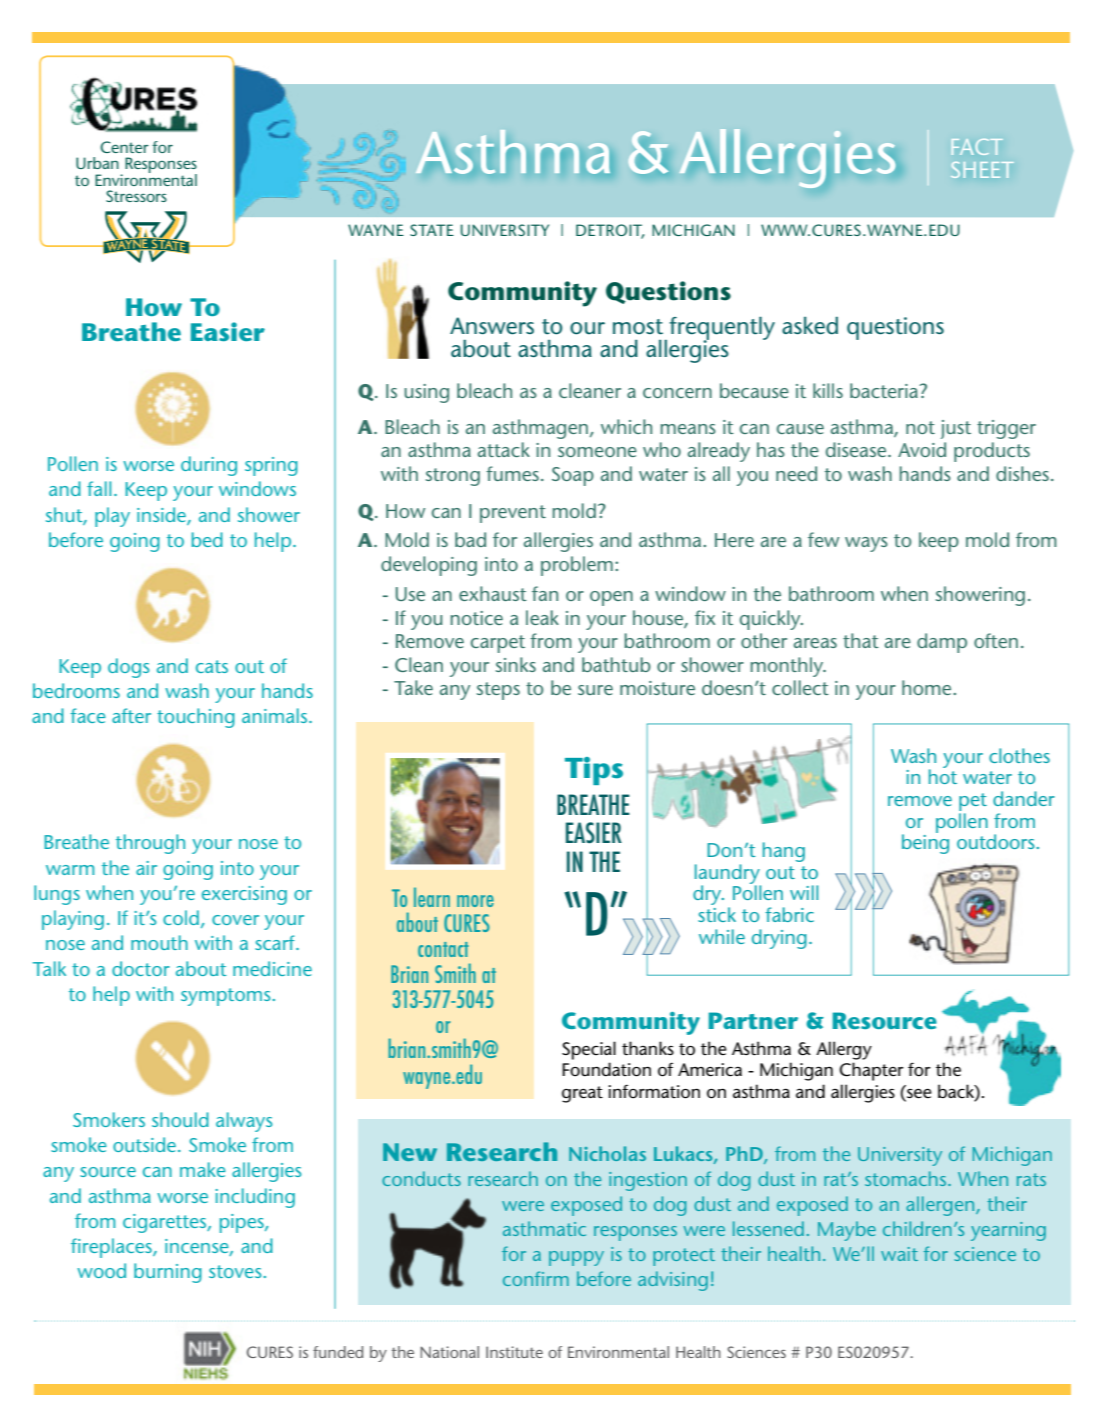 The image size is (1103, 1427). I want to click on confirm, so click(536, 1278).
